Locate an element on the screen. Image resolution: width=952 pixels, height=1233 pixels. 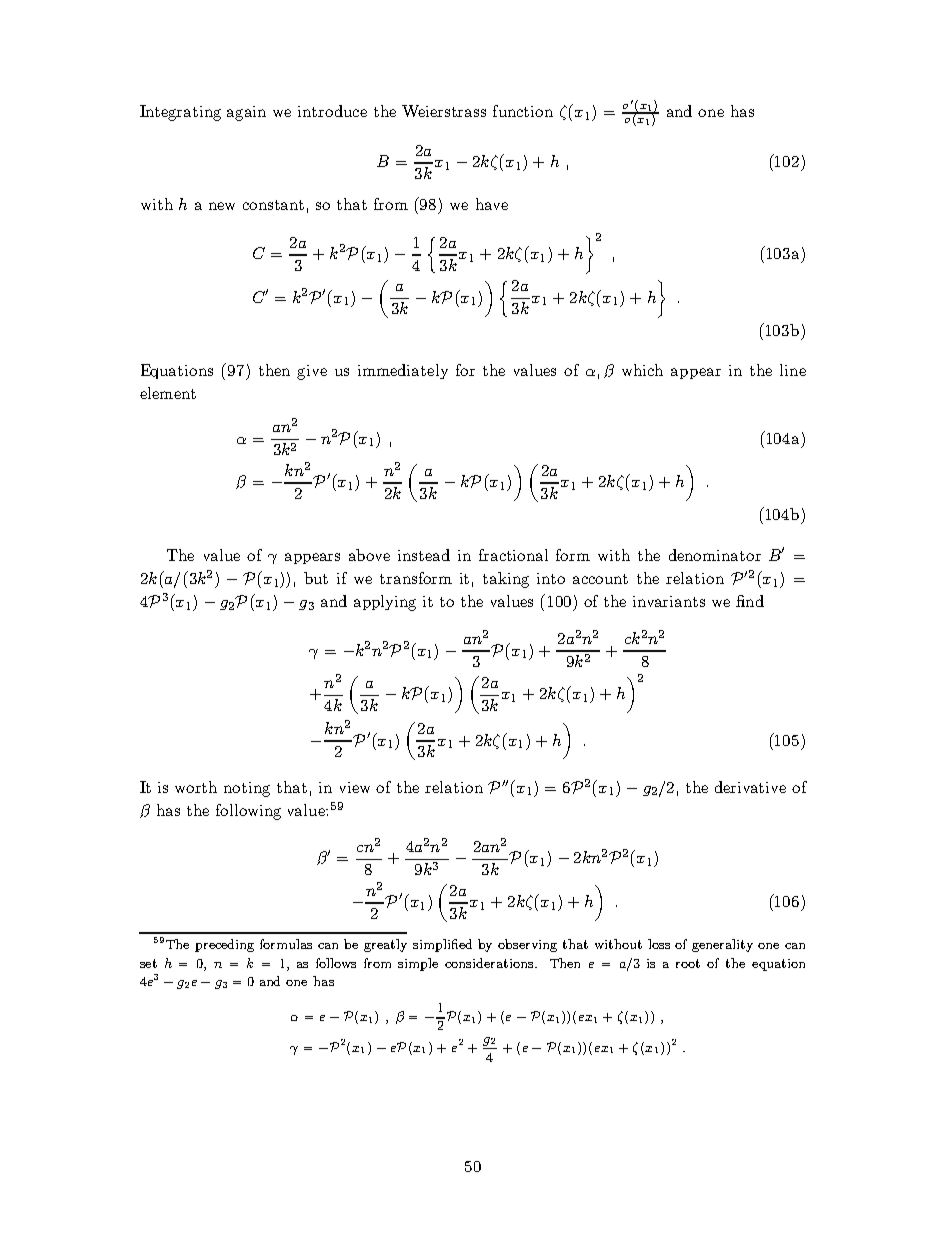
applying is located at coordinates (385, 603).
